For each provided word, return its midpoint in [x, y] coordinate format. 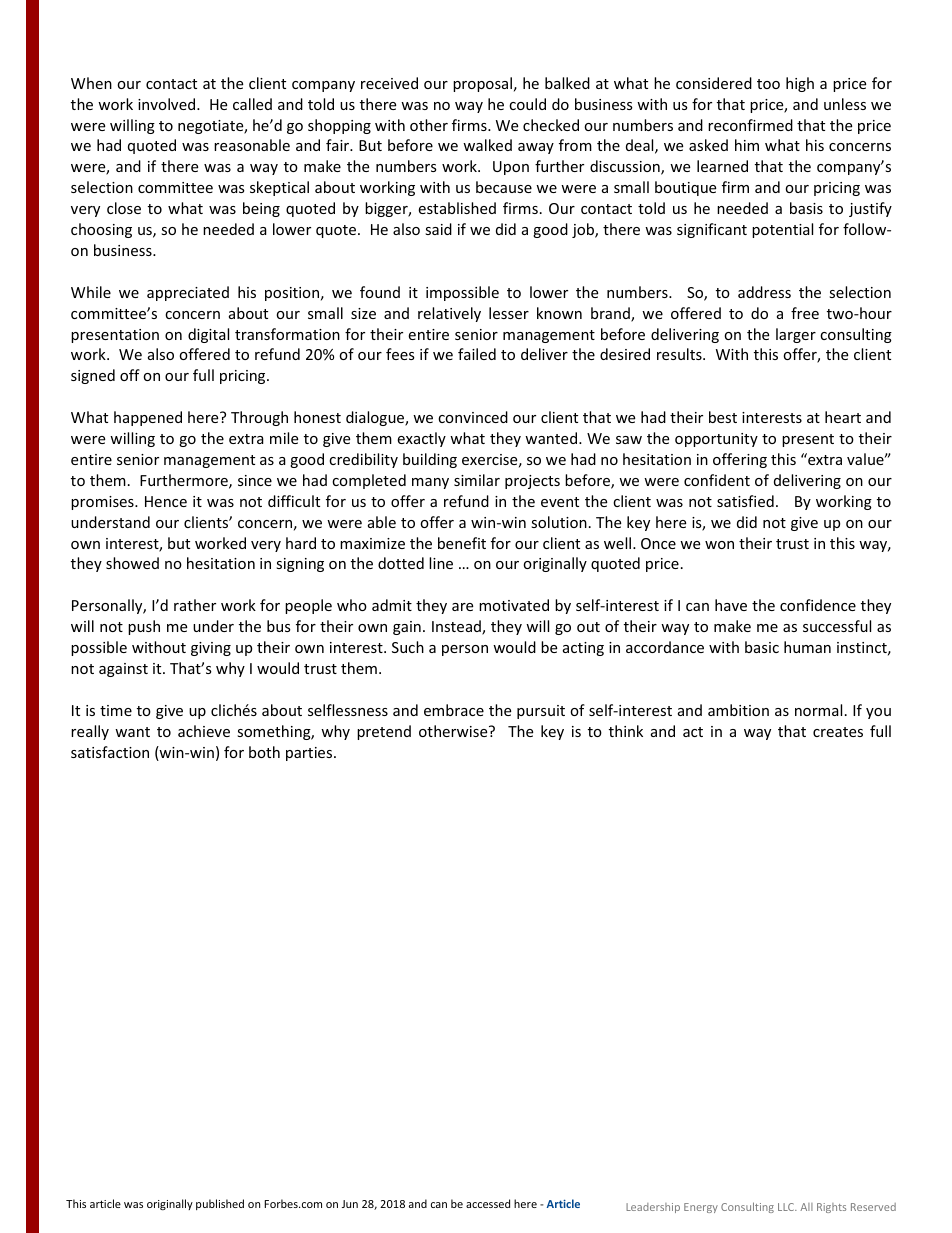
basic [762, 647]
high [800, 84]
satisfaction [110, 752]
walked [487, 145]
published [220, 1204]
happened [148, 418]
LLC [787, 1207]
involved [168, 104]
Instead [457, 627]
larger [796, 335]
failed [477, 354]
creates [838, 732]
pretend [384, 732]
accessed [488, 1203]
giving [211, 649]
